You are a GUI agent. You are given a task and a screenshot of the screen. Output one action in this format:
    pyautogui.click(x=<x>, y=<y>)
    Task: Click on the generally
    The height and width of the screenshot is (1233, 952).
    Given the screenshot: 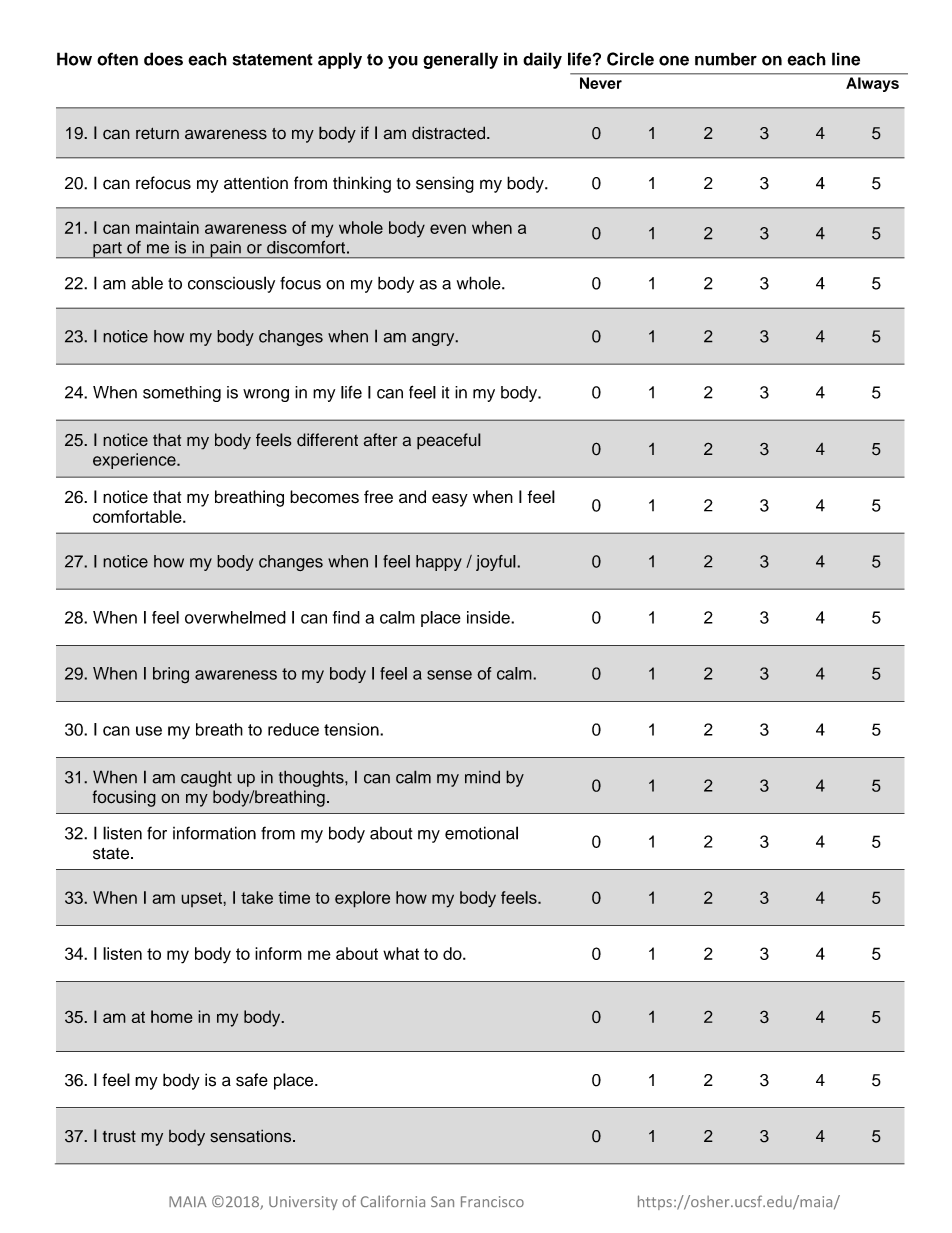 What is the action you would take?
    pyautogui.click(x=460, y=60)
